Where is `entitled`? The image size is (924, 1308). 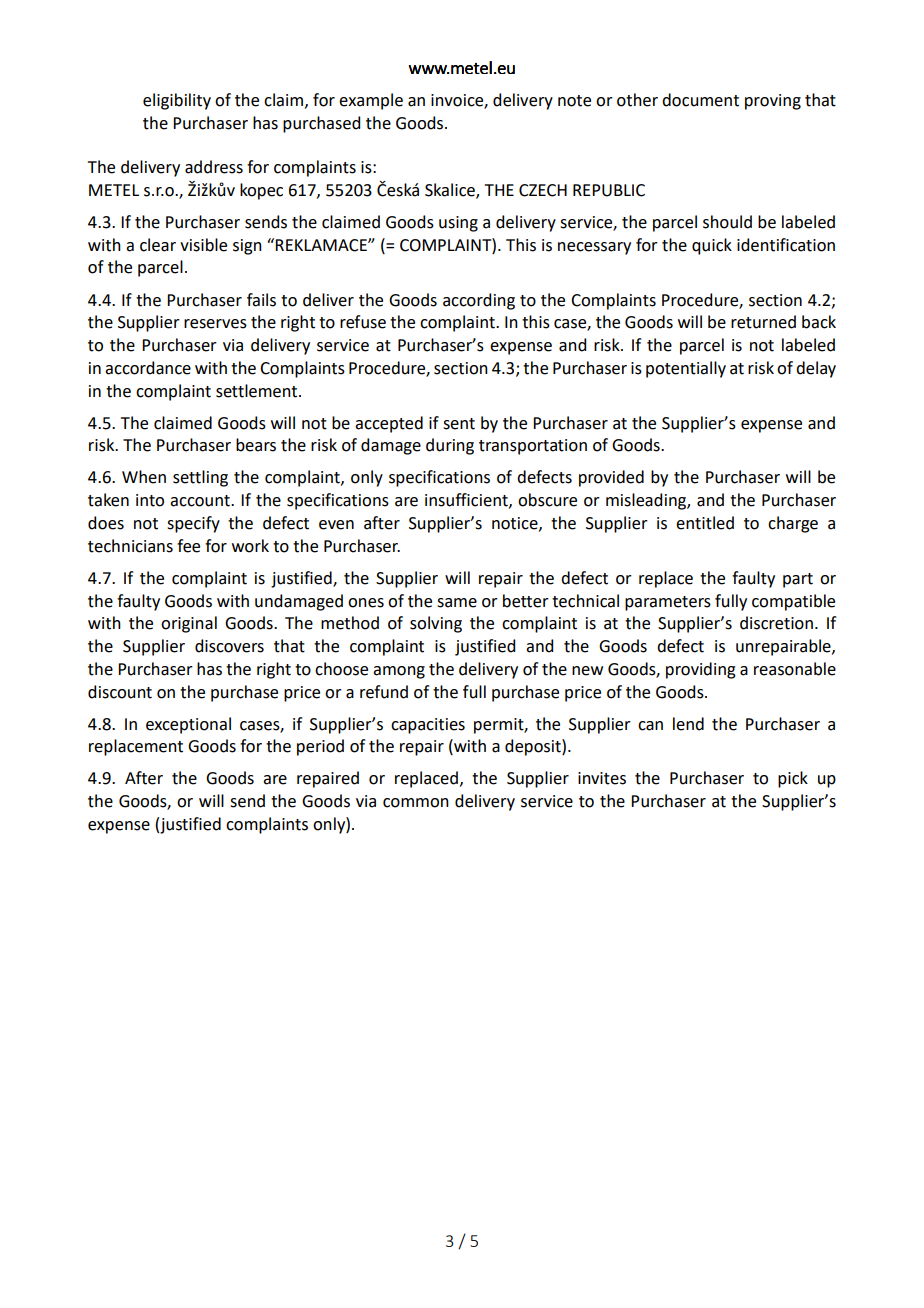 entitled is located at coordinates (705, 523).
